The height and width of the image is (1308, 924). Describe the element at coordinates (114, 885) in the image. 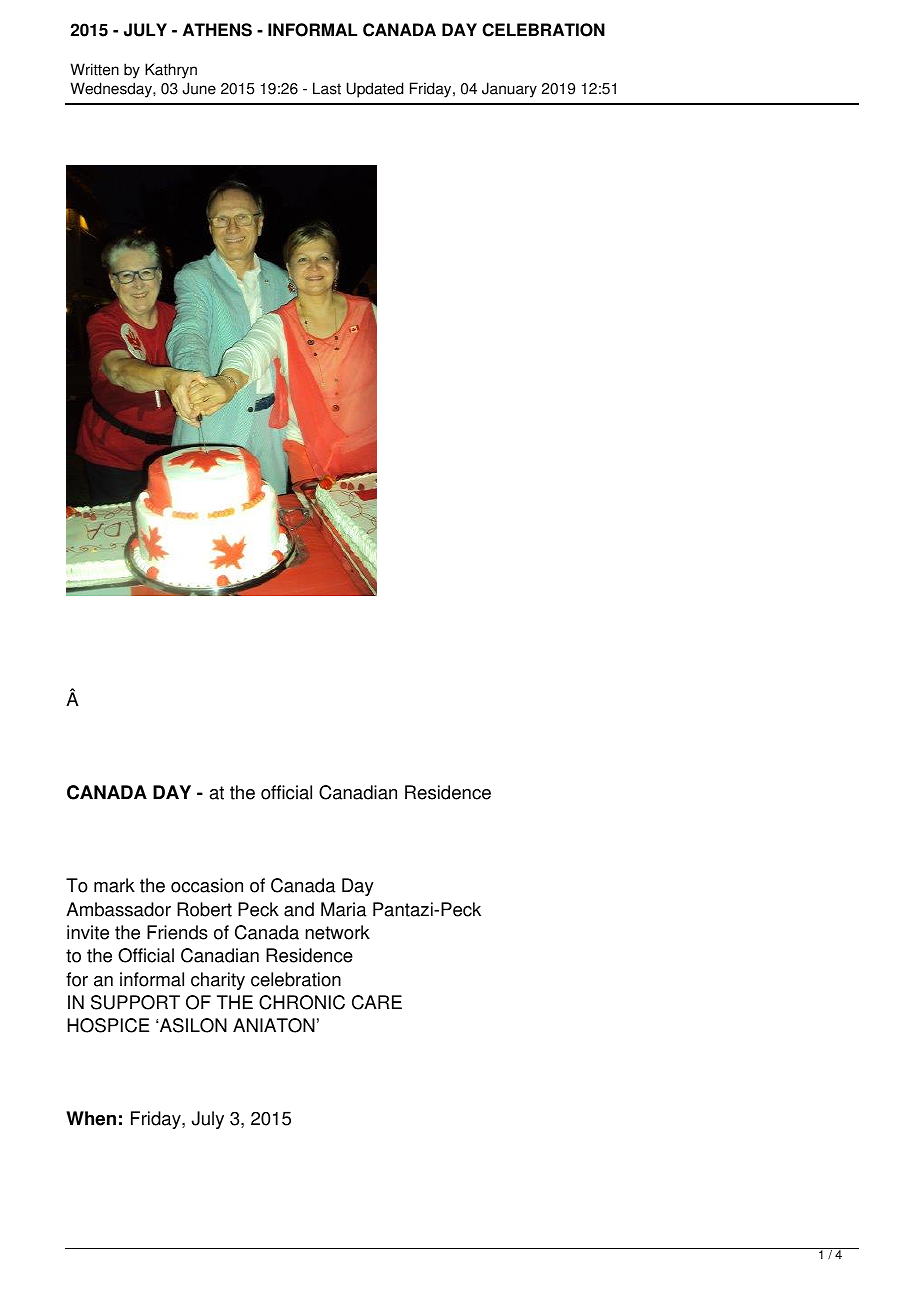

I see `mark` at that location.
